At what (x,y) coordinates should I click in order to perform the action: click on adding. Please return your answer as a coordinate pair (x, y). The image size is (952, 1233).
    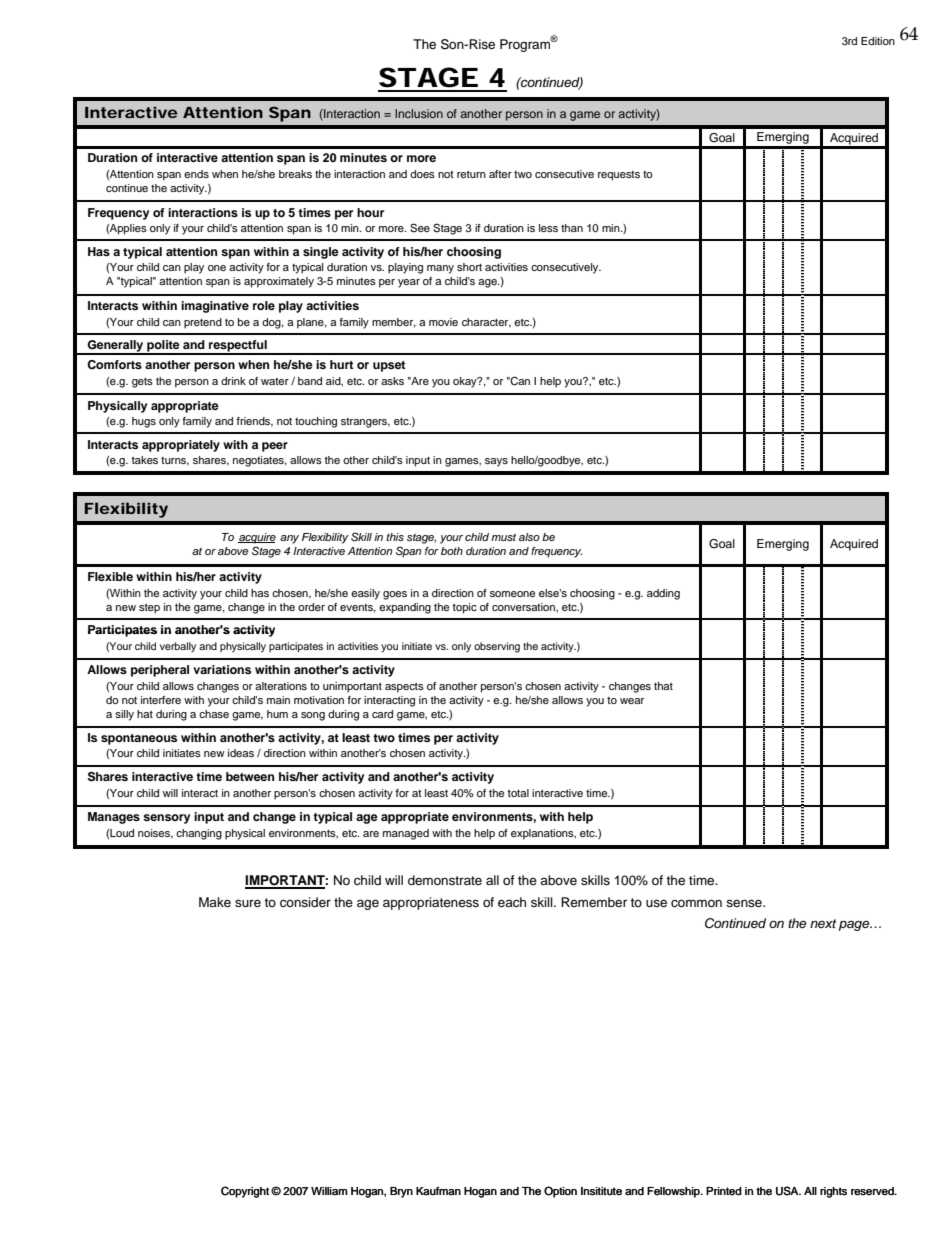
    Looking at the image, I should click on (663, 594).
